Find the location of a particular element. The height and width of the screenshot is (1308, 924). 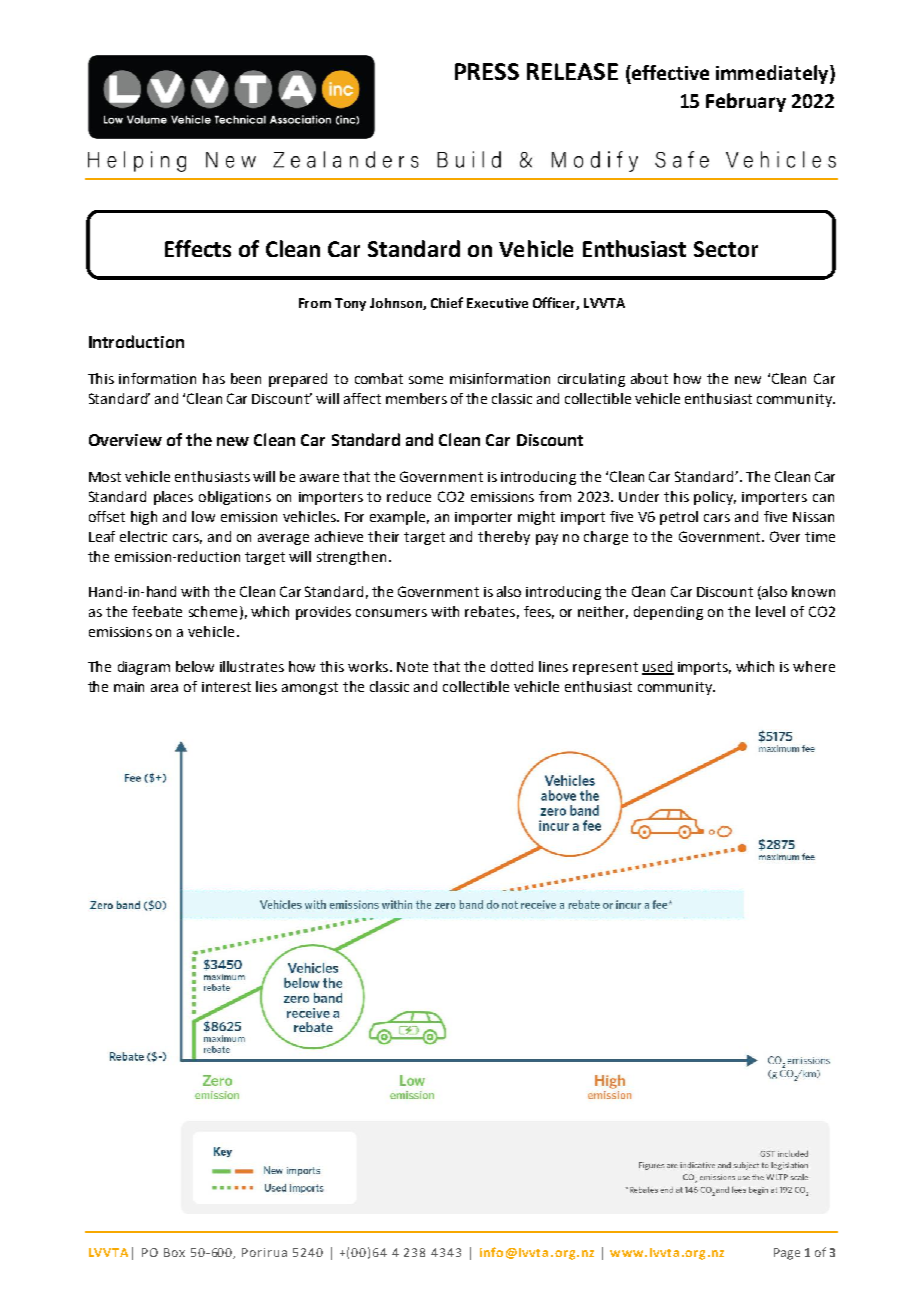

level is located at coordinates (770, 611).
